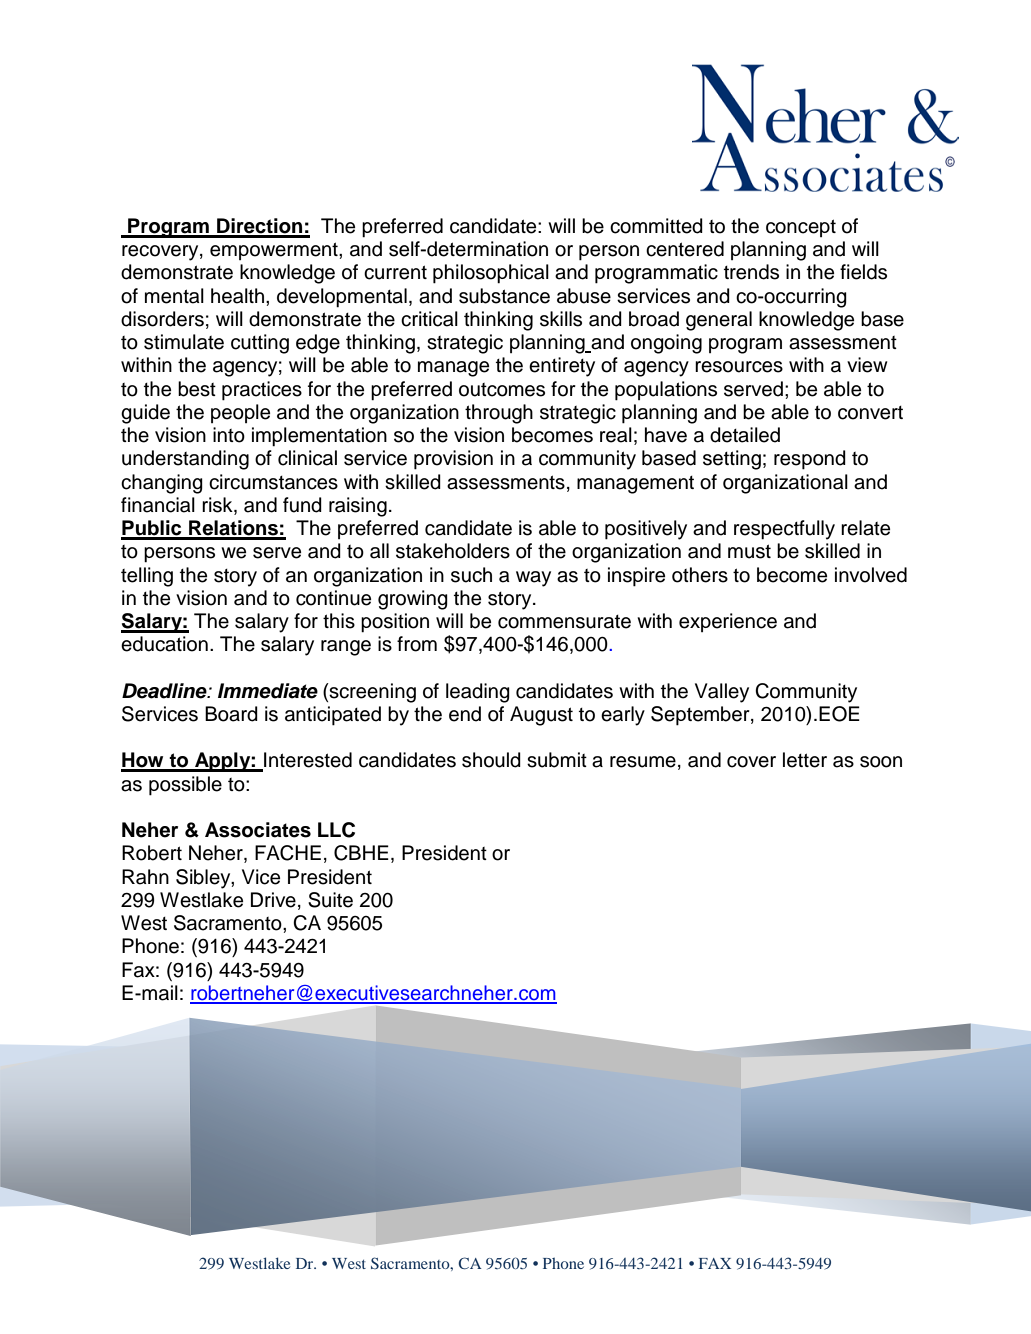 This screenshot has height=1334, width=1031. Describe the element at coordinates (801, 228) in the screenshot. I see `concept` at that location.
